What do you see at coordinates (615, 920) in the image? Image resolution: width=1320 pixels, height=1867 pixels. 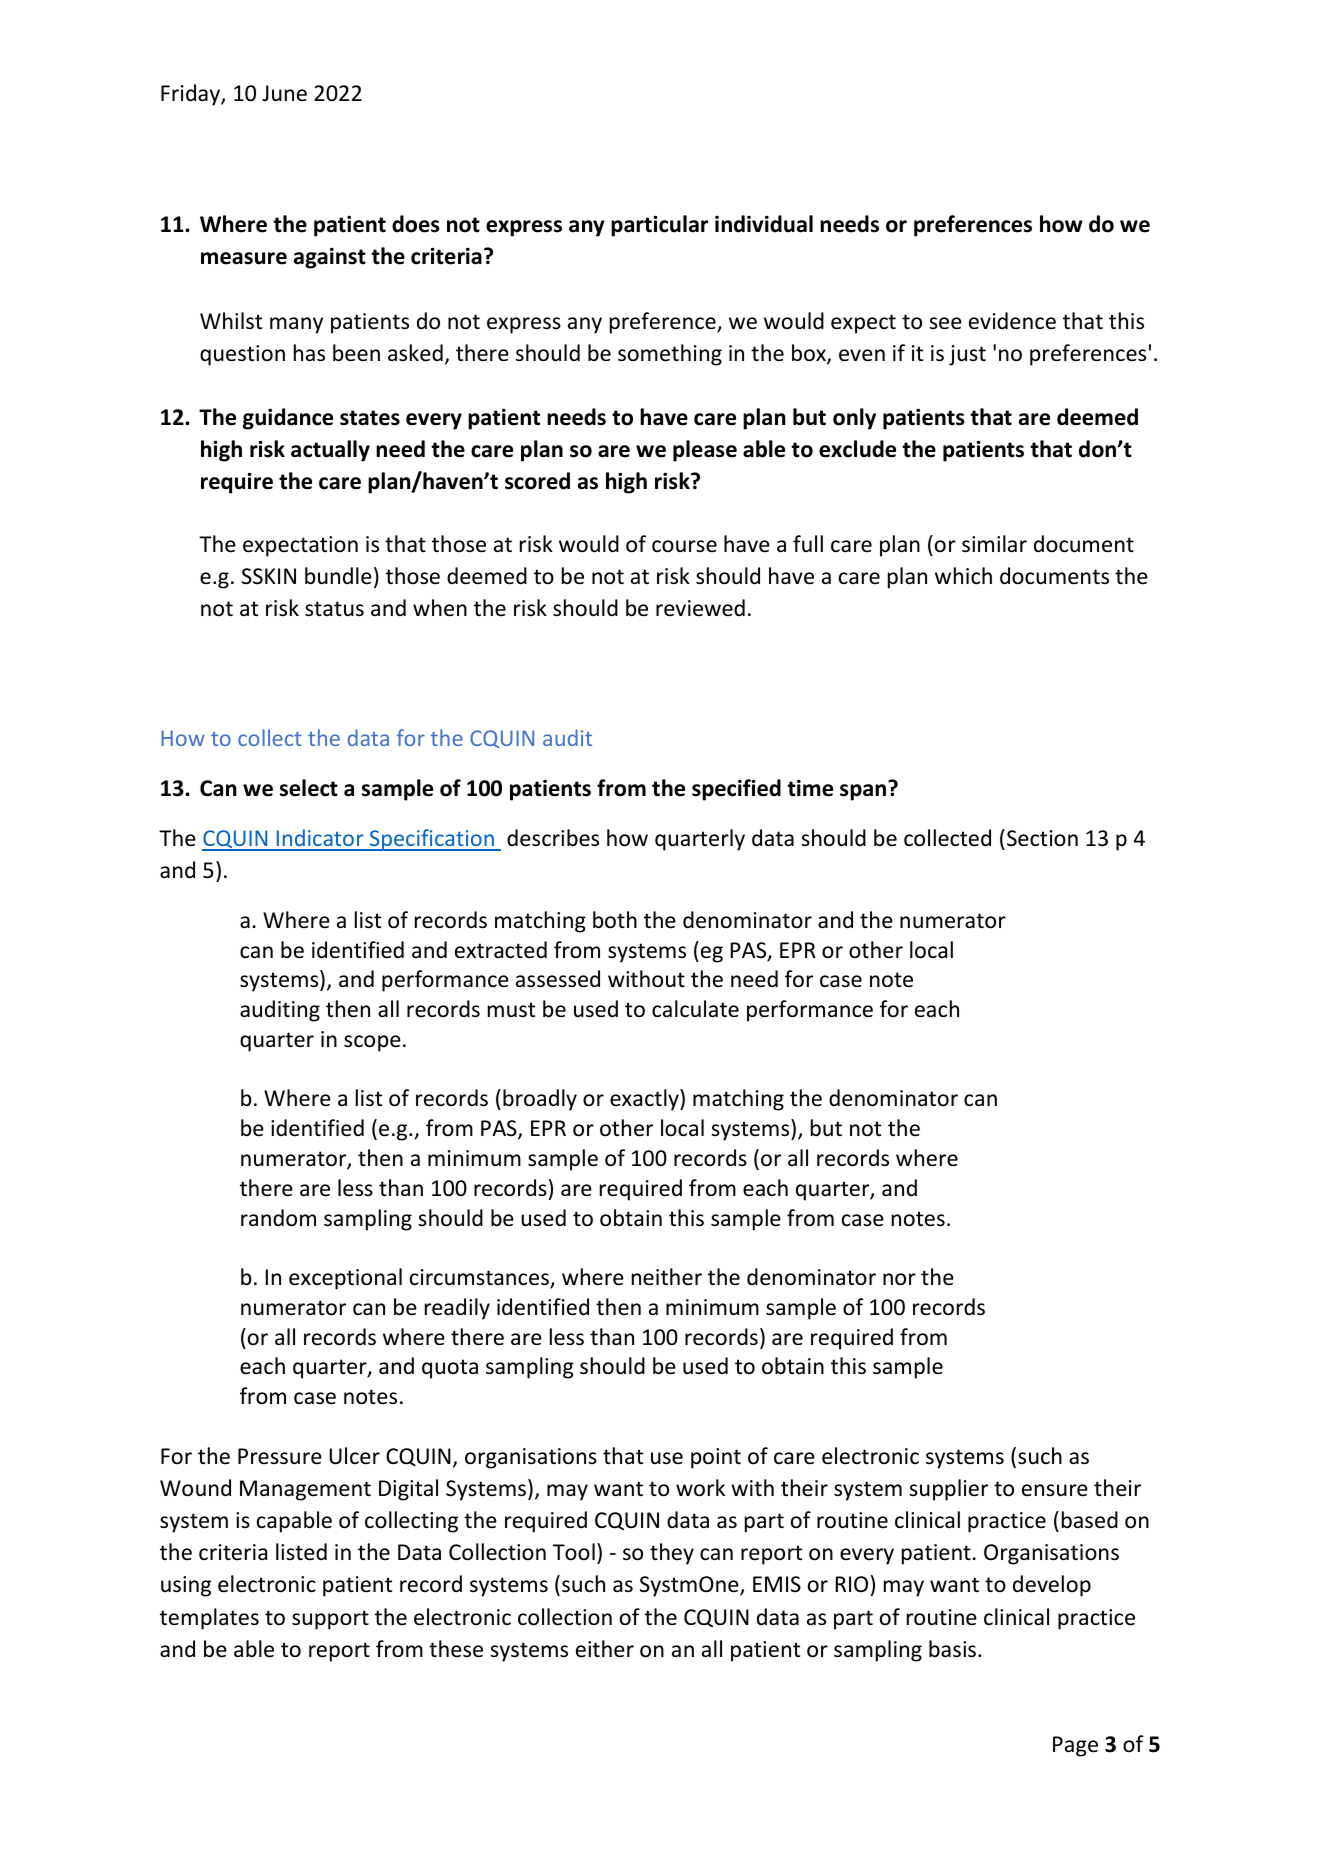 I see `both` at bounding box center [615, 920].
